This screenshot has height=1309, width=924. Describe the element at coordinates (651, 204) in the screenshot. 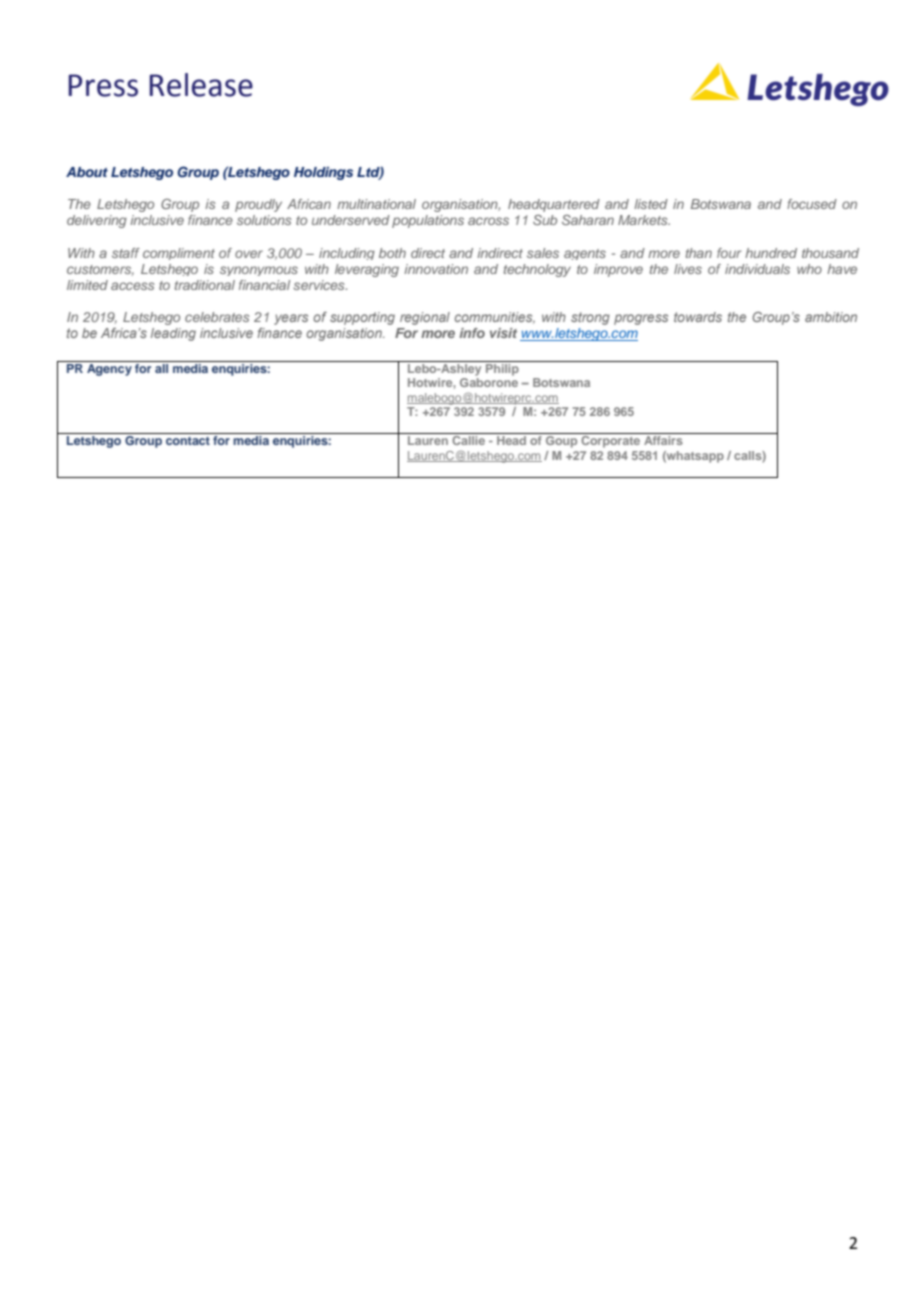

I see `listed` at that location.
